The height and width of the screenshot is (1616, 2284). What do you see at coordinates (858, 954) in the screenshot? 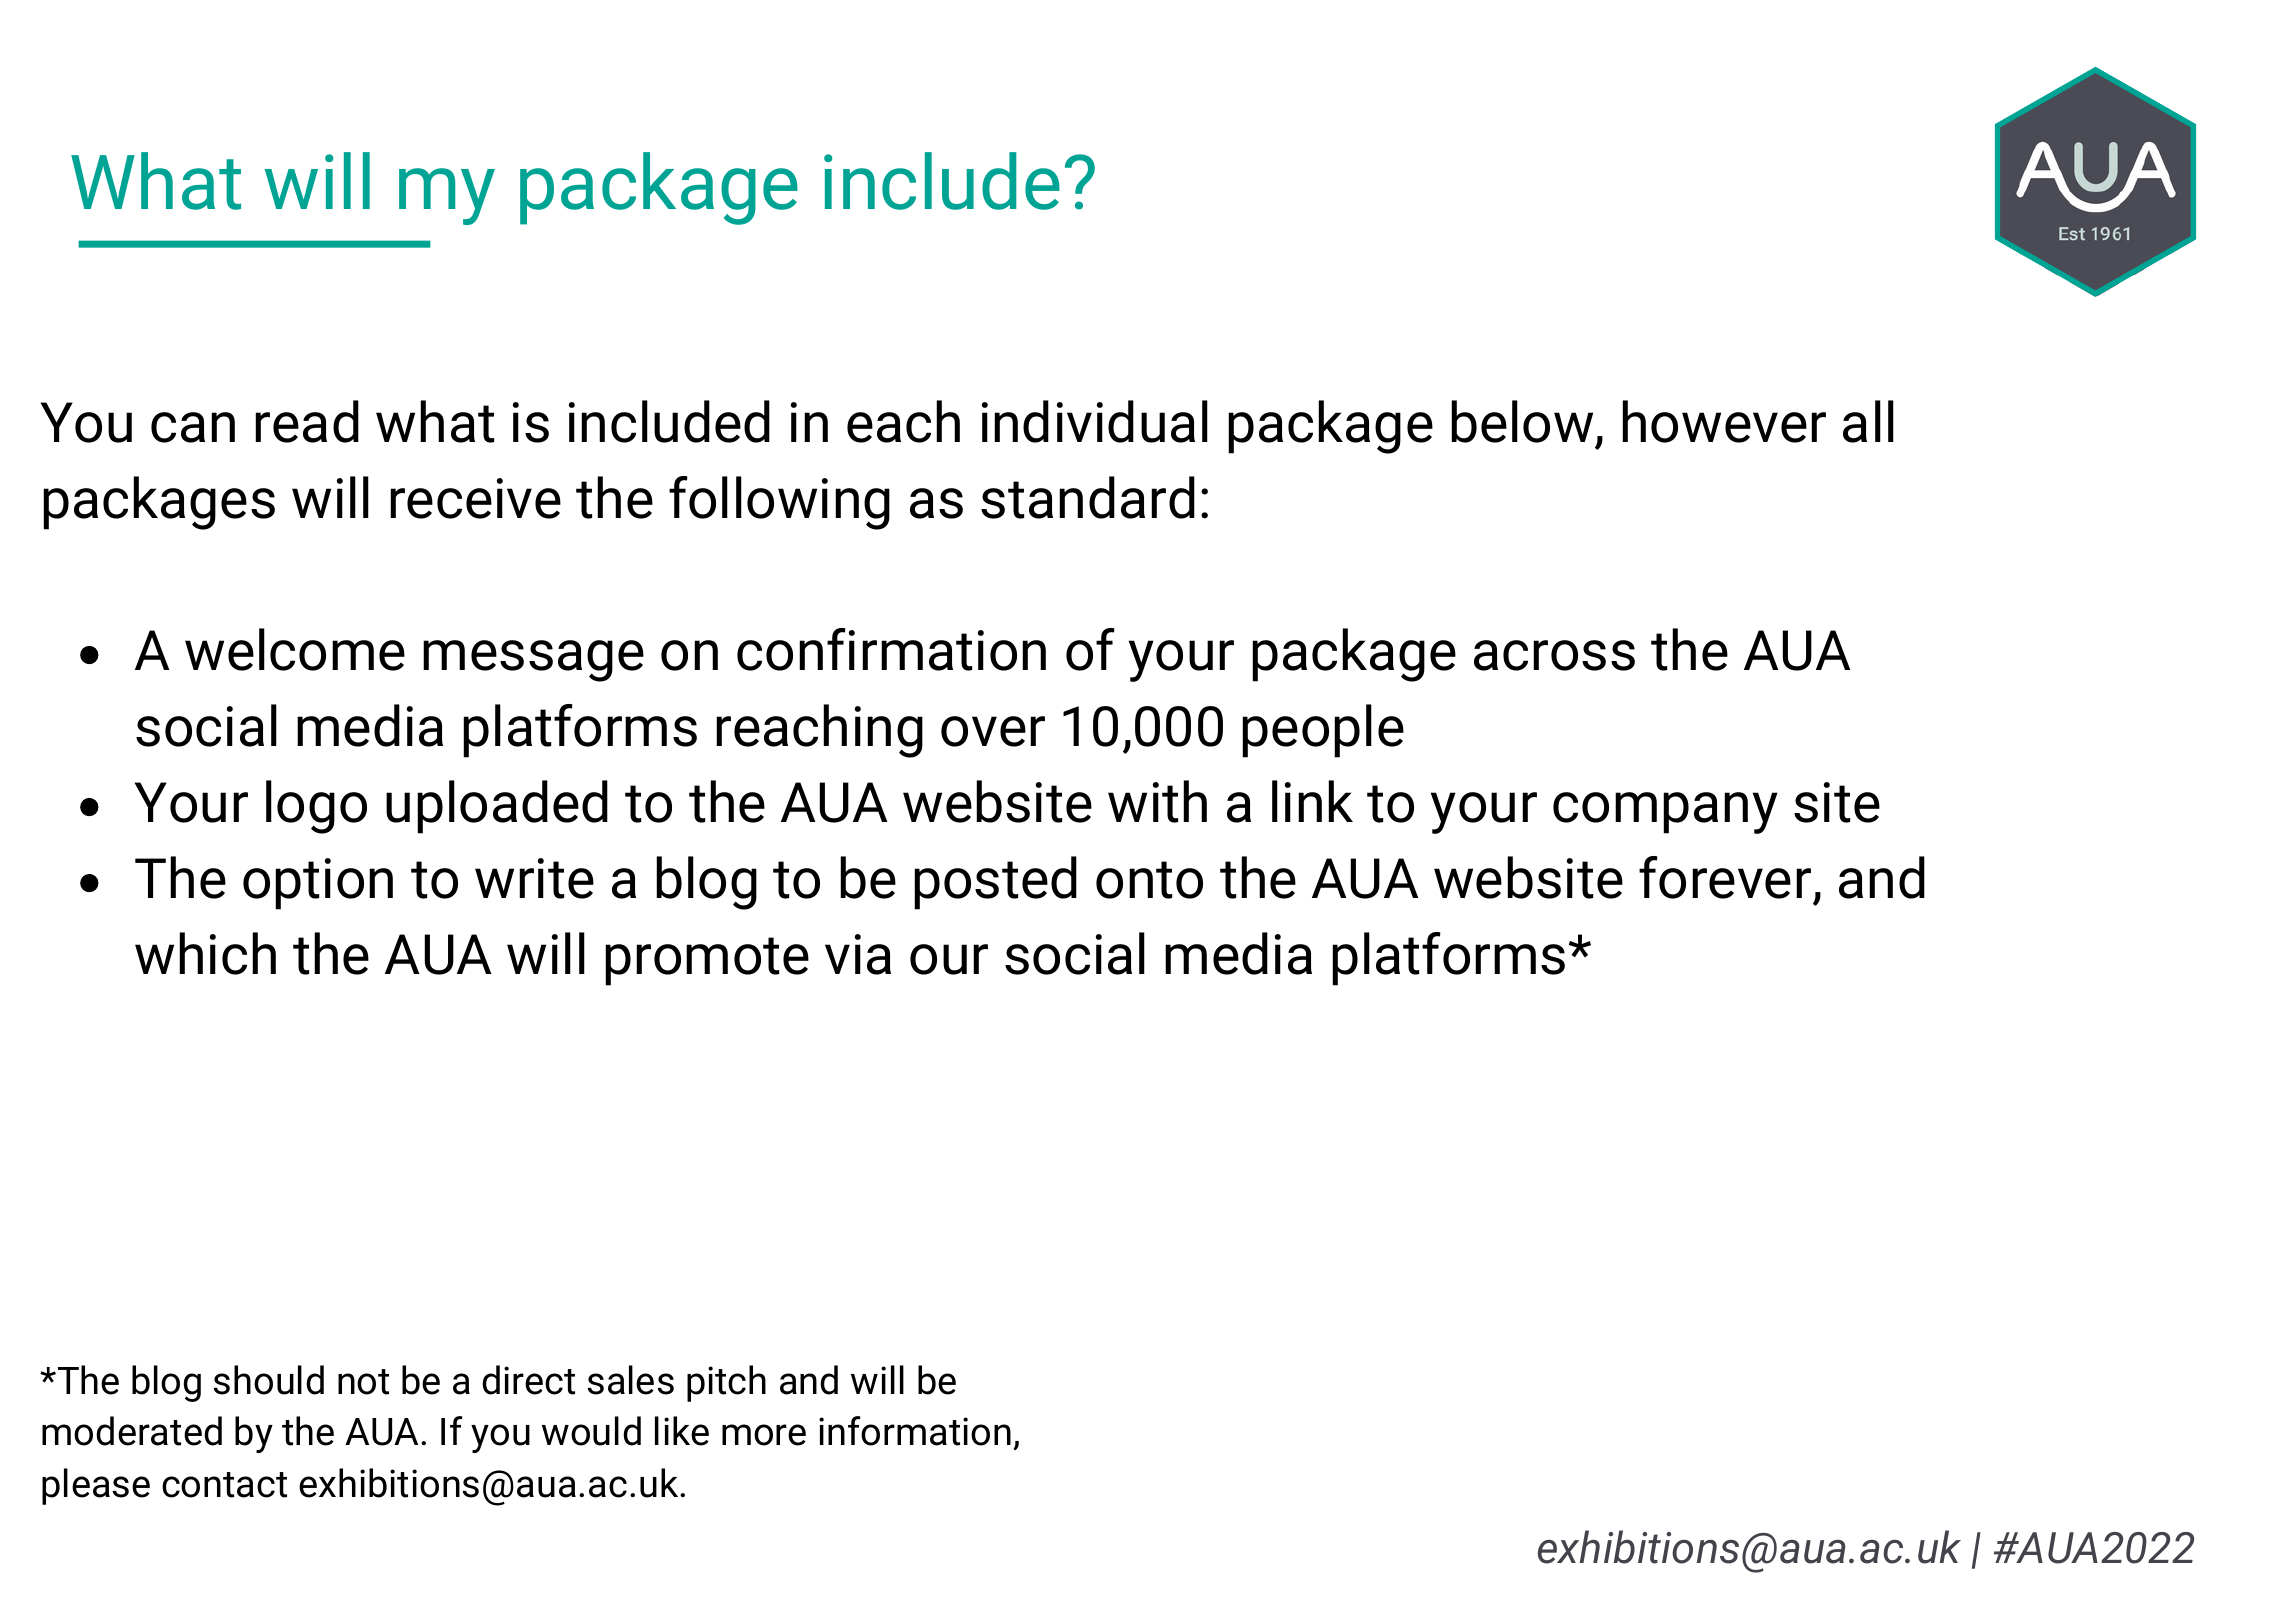
I see `via` at bounding box center [858, 954].
